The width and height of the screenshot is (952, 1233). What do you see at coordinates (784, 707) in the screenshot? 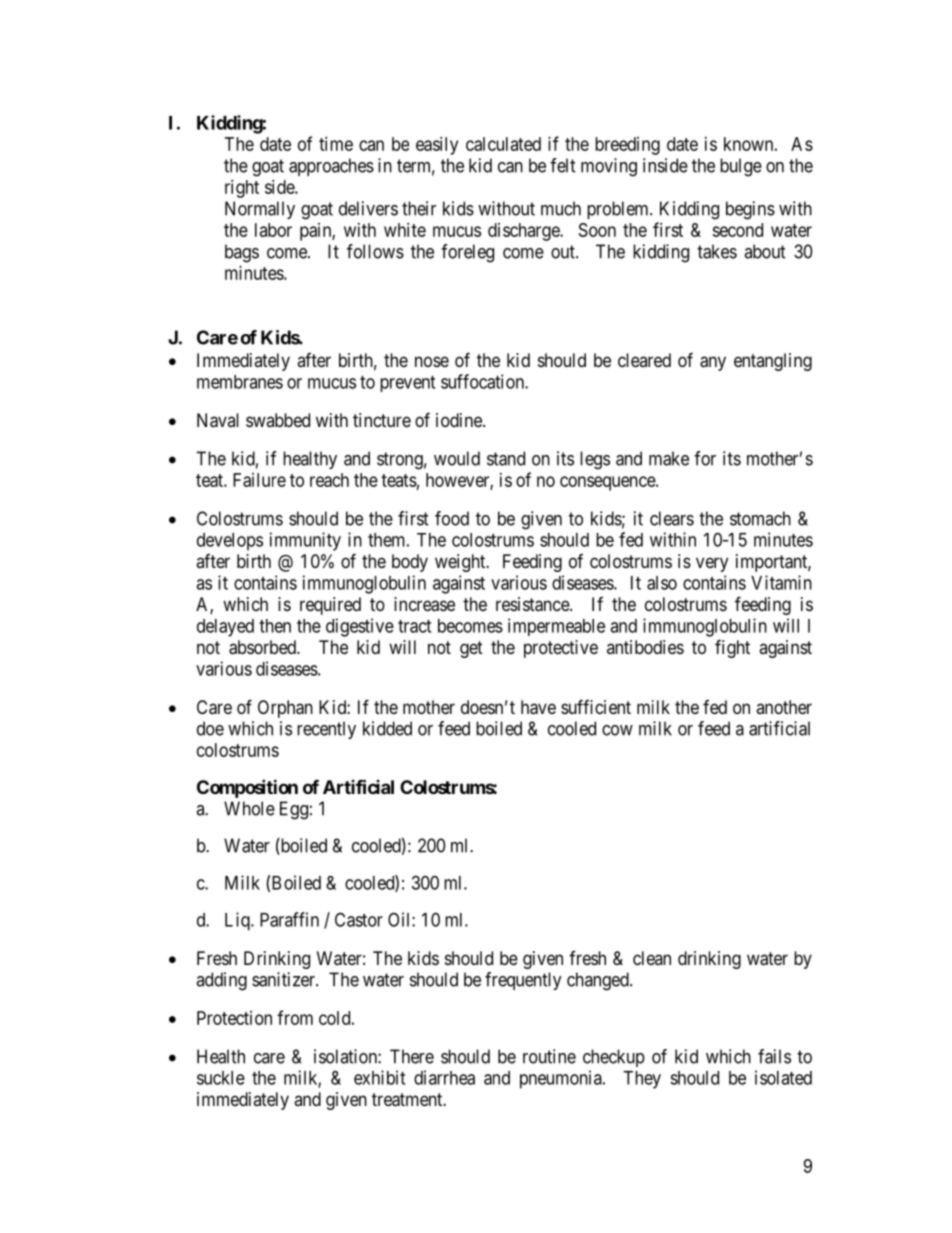
I see `another` at bounding box center [784, 707].
